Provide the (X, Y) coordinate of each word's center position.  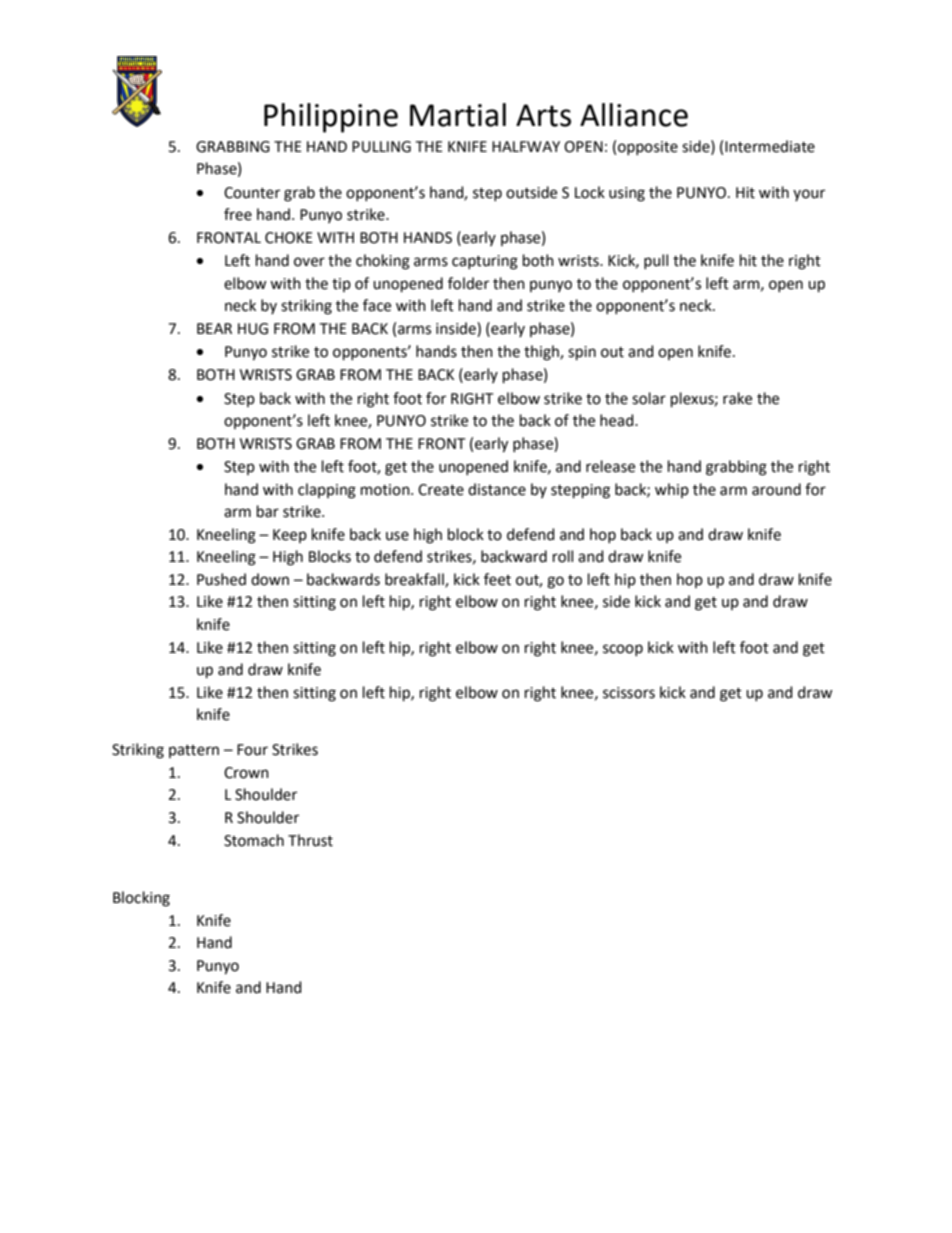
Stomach (254, 840)
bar (268, 511)
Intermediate (770, 146)
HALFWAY (526, 146)
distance (497, 489)
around (776, 489)
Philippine (331, 118)
